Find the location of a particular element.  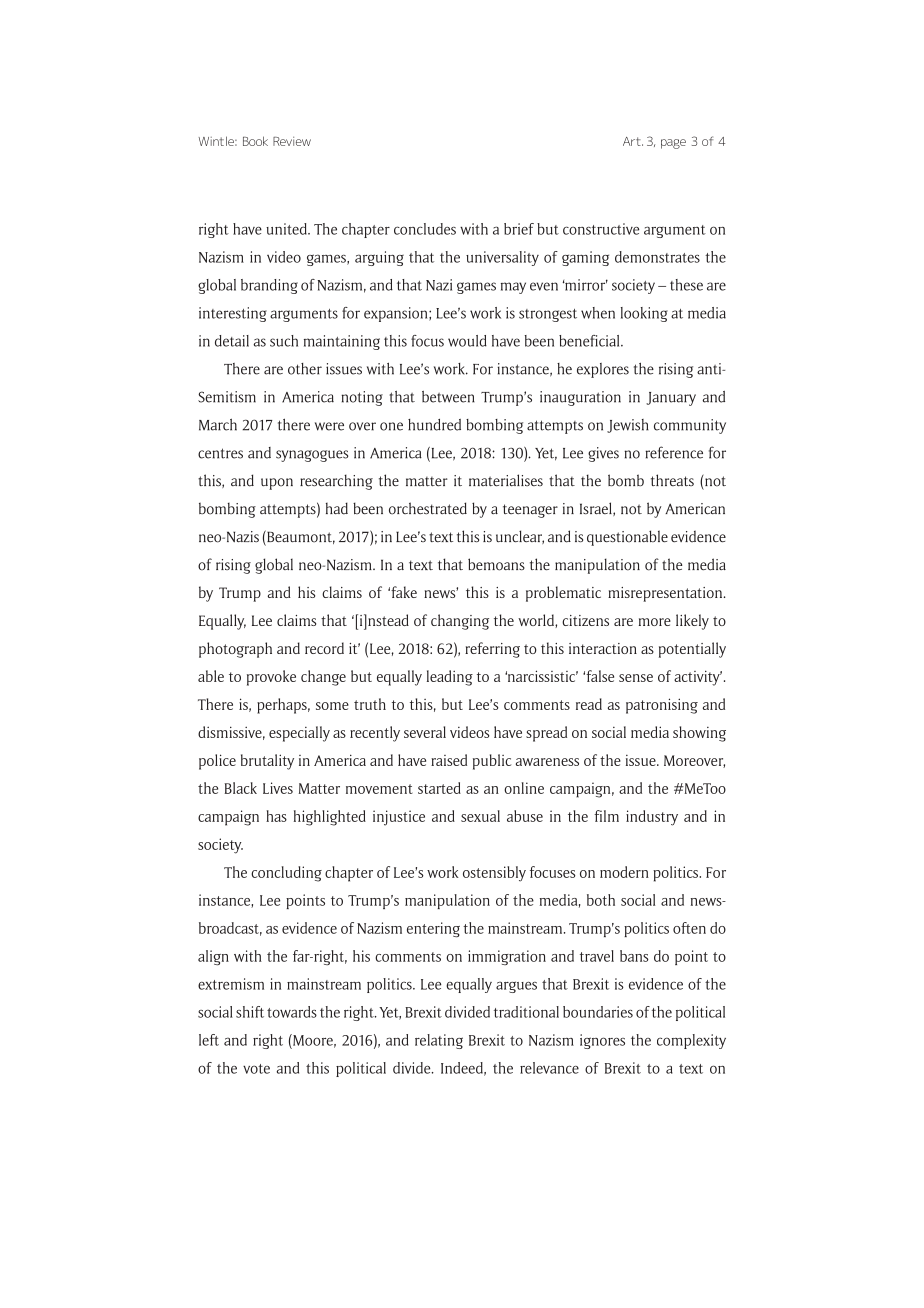

patronising is located at coordinates (662, 706).
